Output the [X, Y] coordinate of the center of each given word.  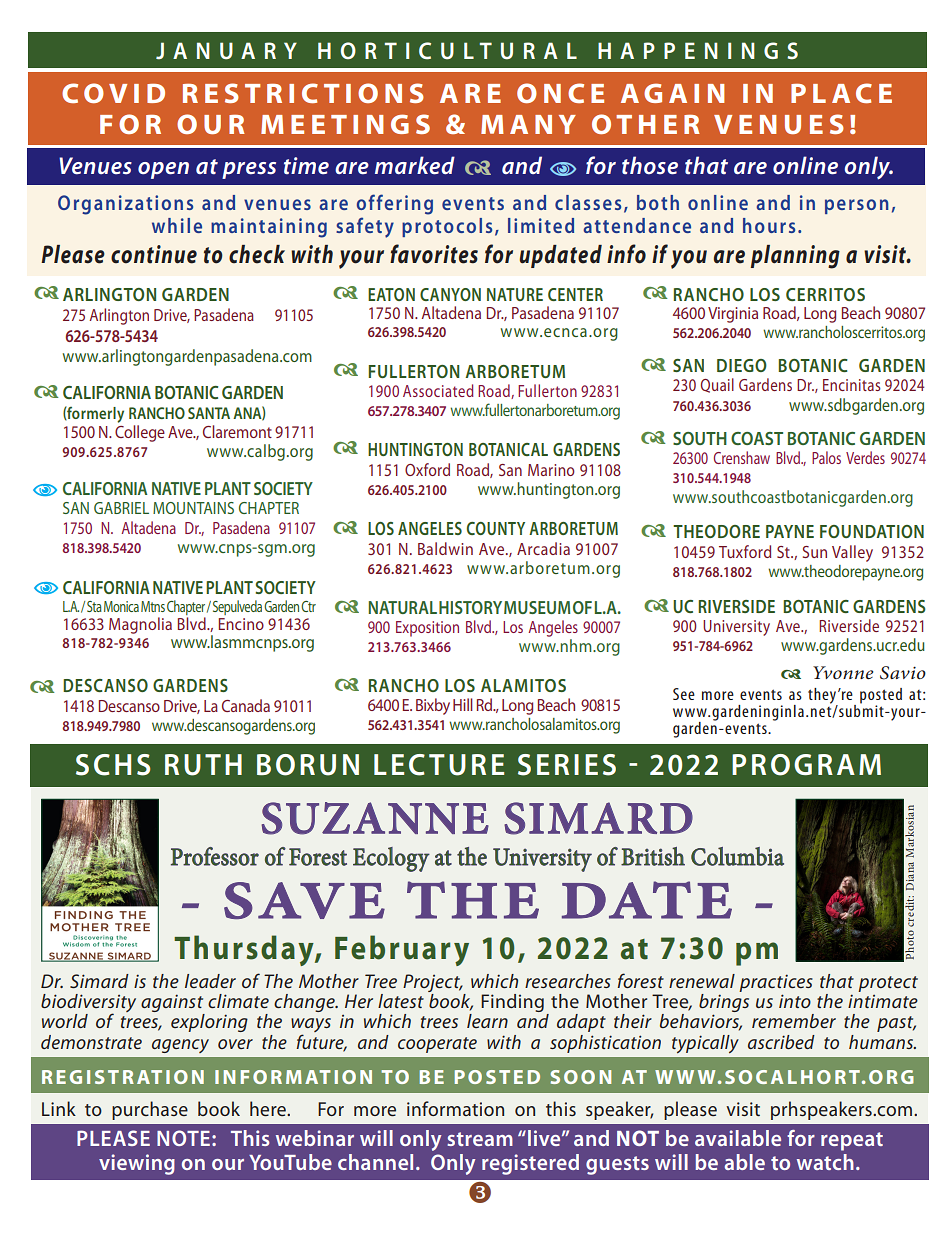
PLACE [841, 93]
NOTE [183, 1138]
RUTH [203, 765]
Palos [826, 457]
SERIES [567, 765]
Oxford [427, 469]
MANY [528, 124]
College [140, 433]
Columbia [737, 856]
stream [480, 1139]
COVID [113, 93]
